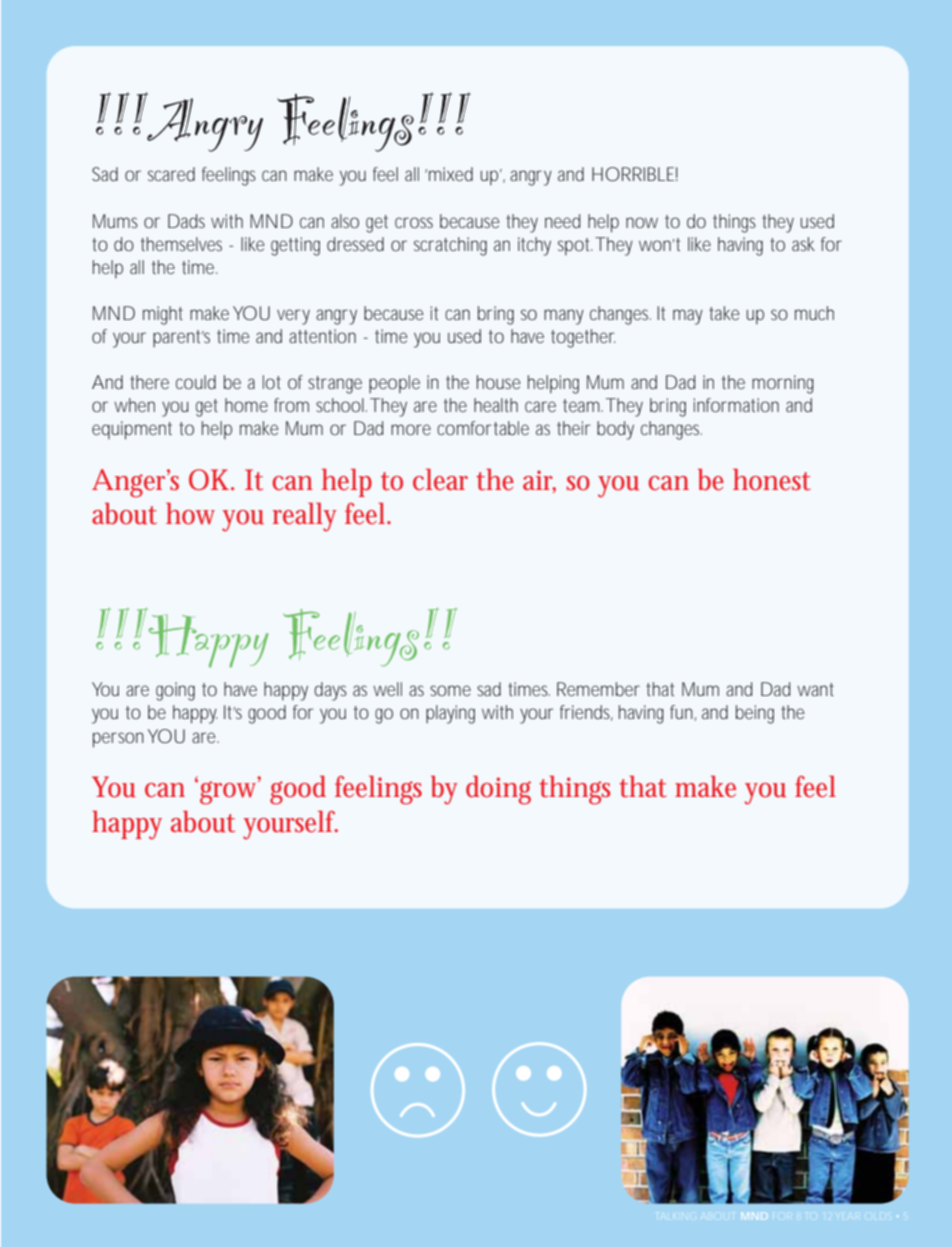 The image size is (952, 1247). Describe the element at coordinates (736, 405) in the image. I see `information` at that location.
